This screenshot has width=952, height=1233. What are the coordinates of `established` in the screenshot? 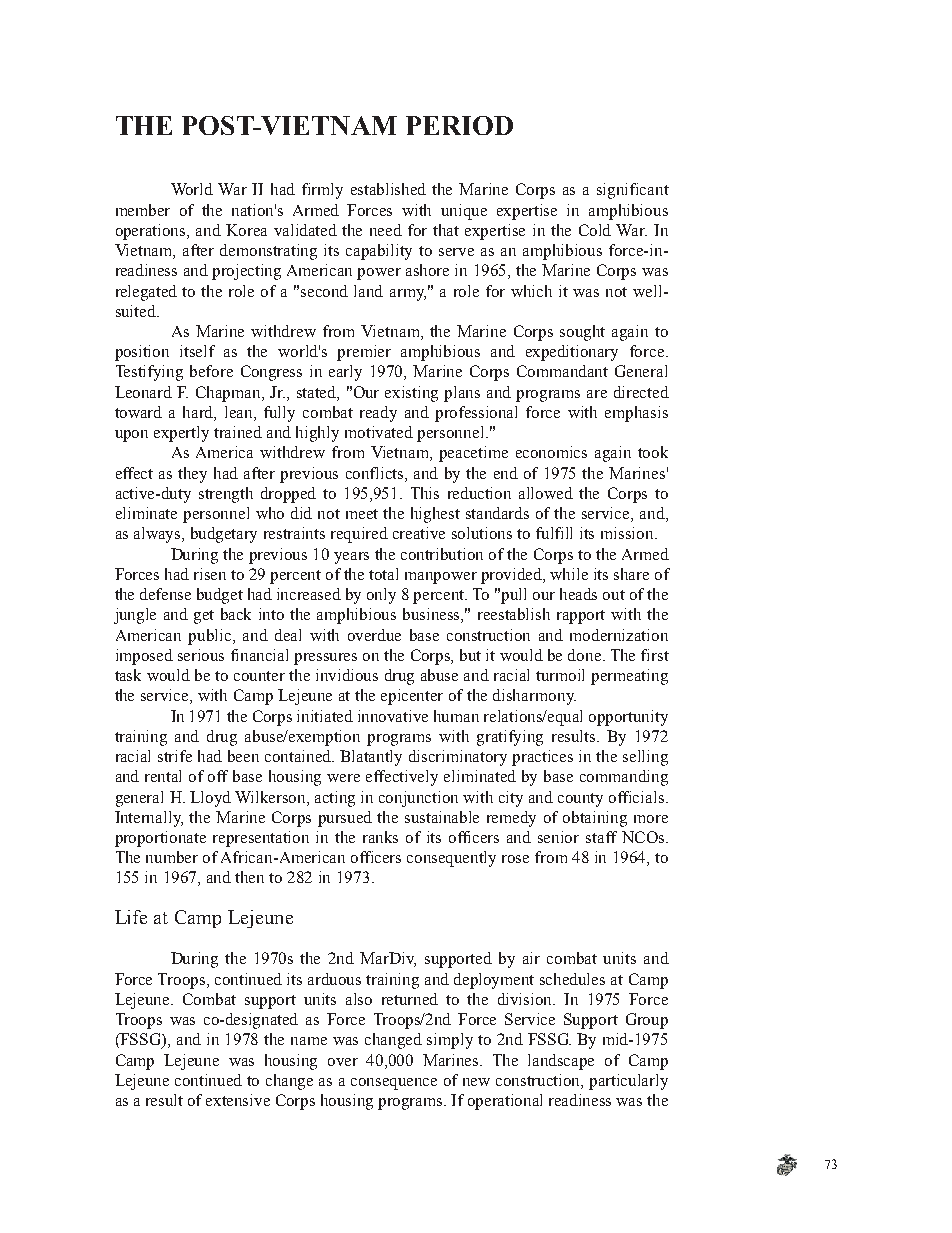 It's located at (388, 189).
